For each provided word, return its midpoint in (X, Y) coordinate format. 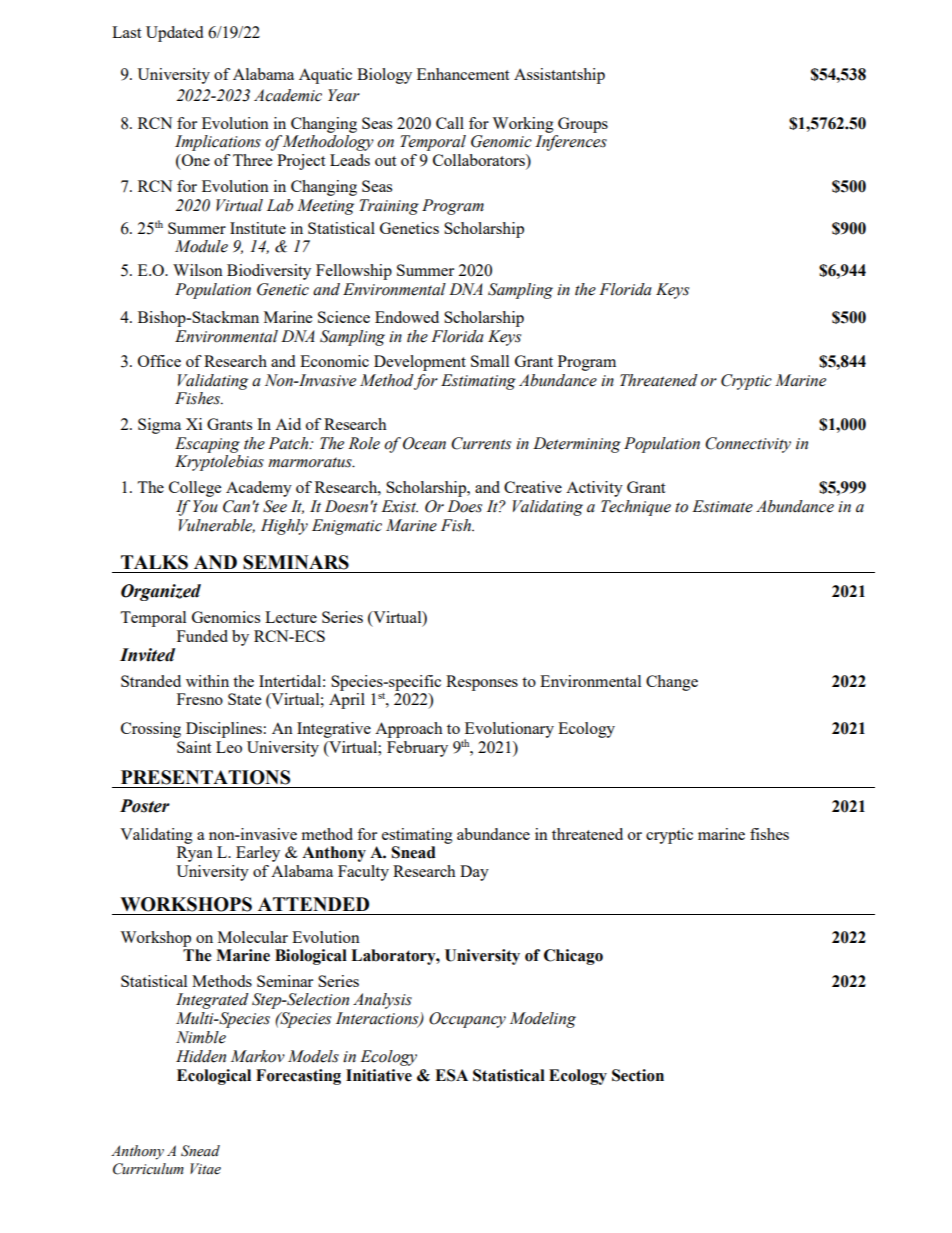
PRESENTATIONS (205, 777)
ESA (451, 1075)
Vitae (205, 1169)
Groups (583, 125)
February (417, 749)
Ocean (424, 443)
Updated (174, 34)
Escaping (207, 445)
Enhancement (463, 74)
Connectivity (748, 445)
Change (672, 683)
